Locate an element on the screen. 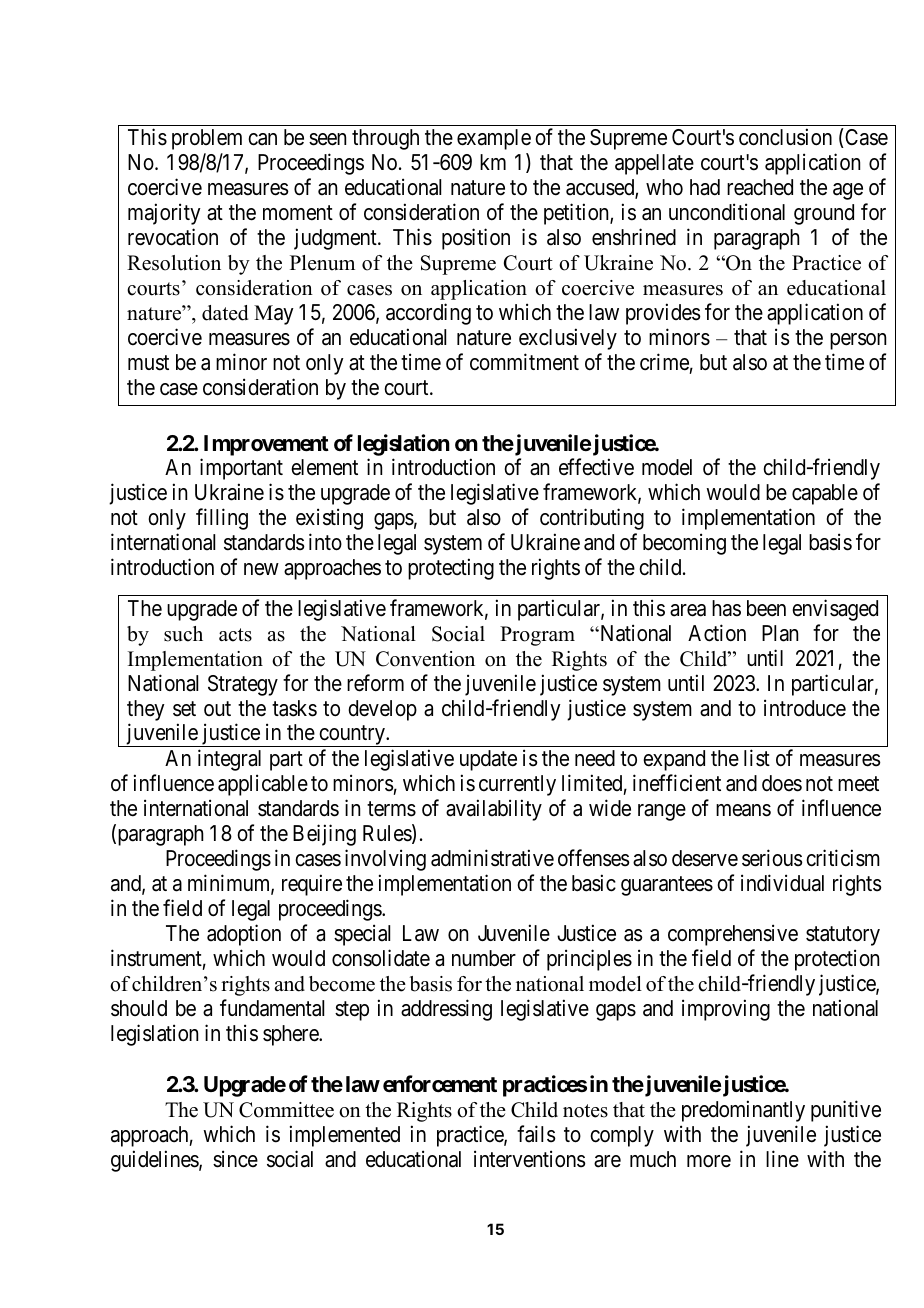 The width and height of the screenshot is (924, 1308). reached is located at coordinates (760, 187).
